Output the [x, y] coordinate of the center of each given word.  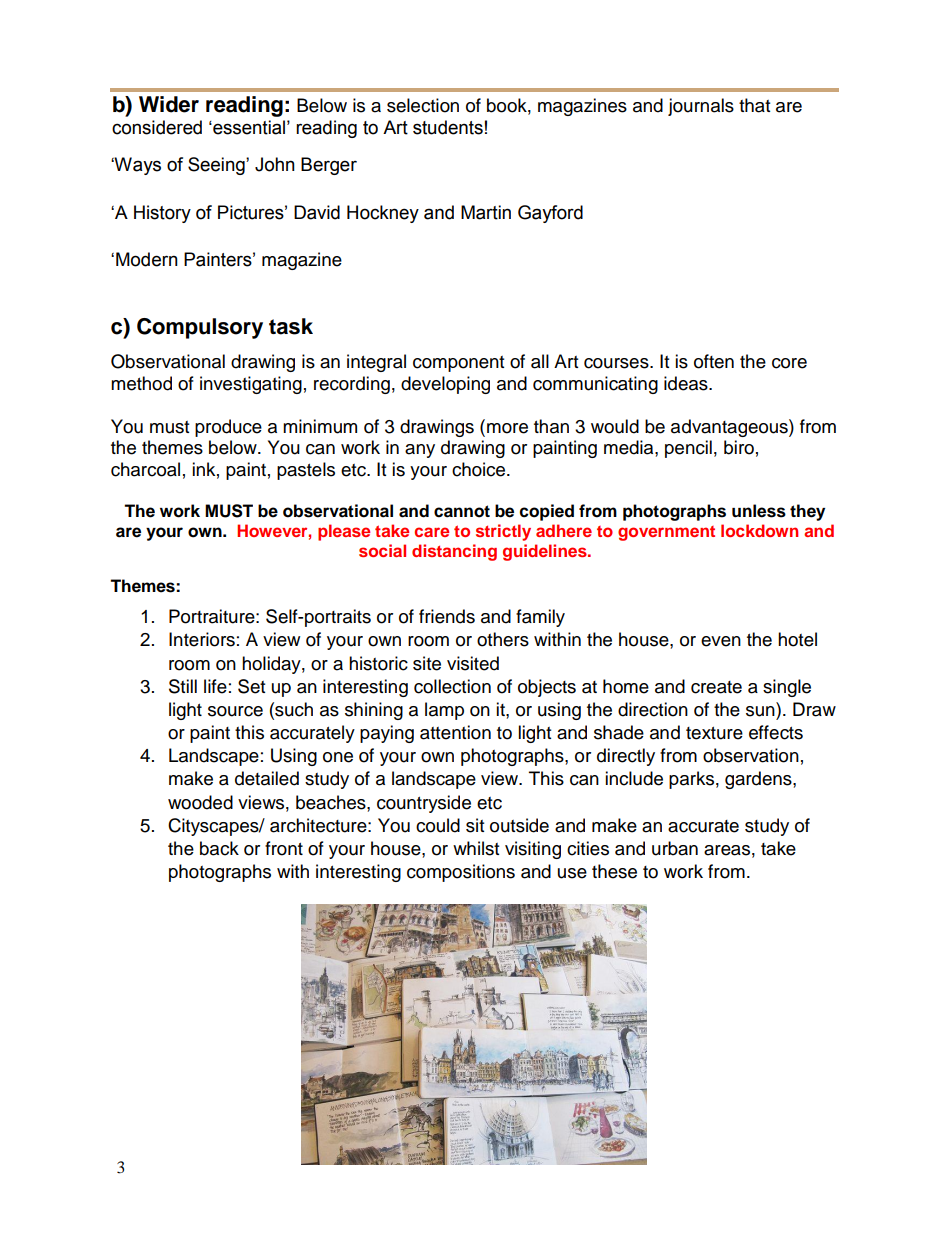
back [219, 848]
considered [157, 127]
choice [480, 469]
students [448, 127]
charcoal [145, 469]
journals [701, 107]
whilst [476, 848]
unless [759, 511]
